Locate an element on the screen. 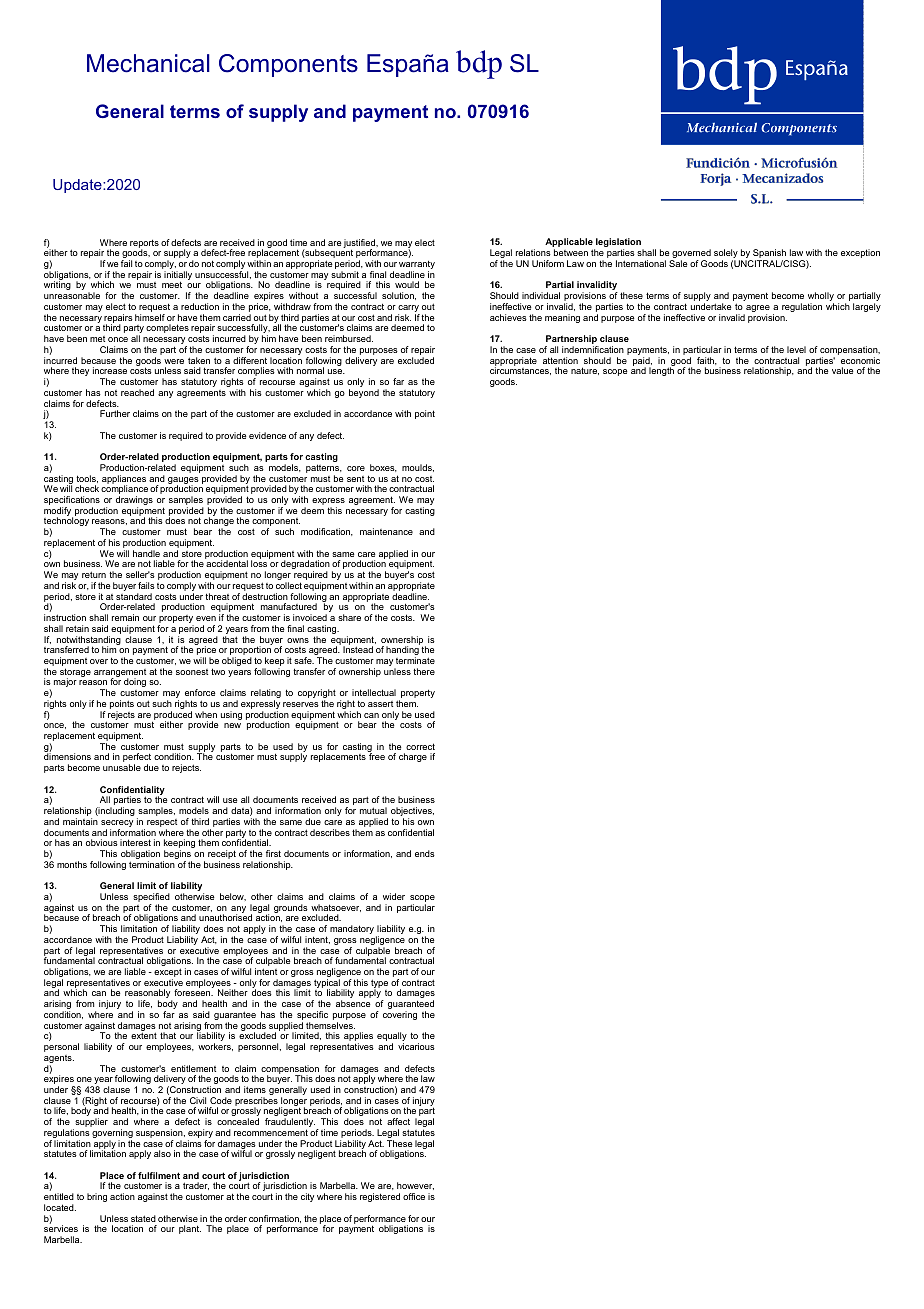 The image size is (924, 1309). office is located at coordinates (414, 1196).
